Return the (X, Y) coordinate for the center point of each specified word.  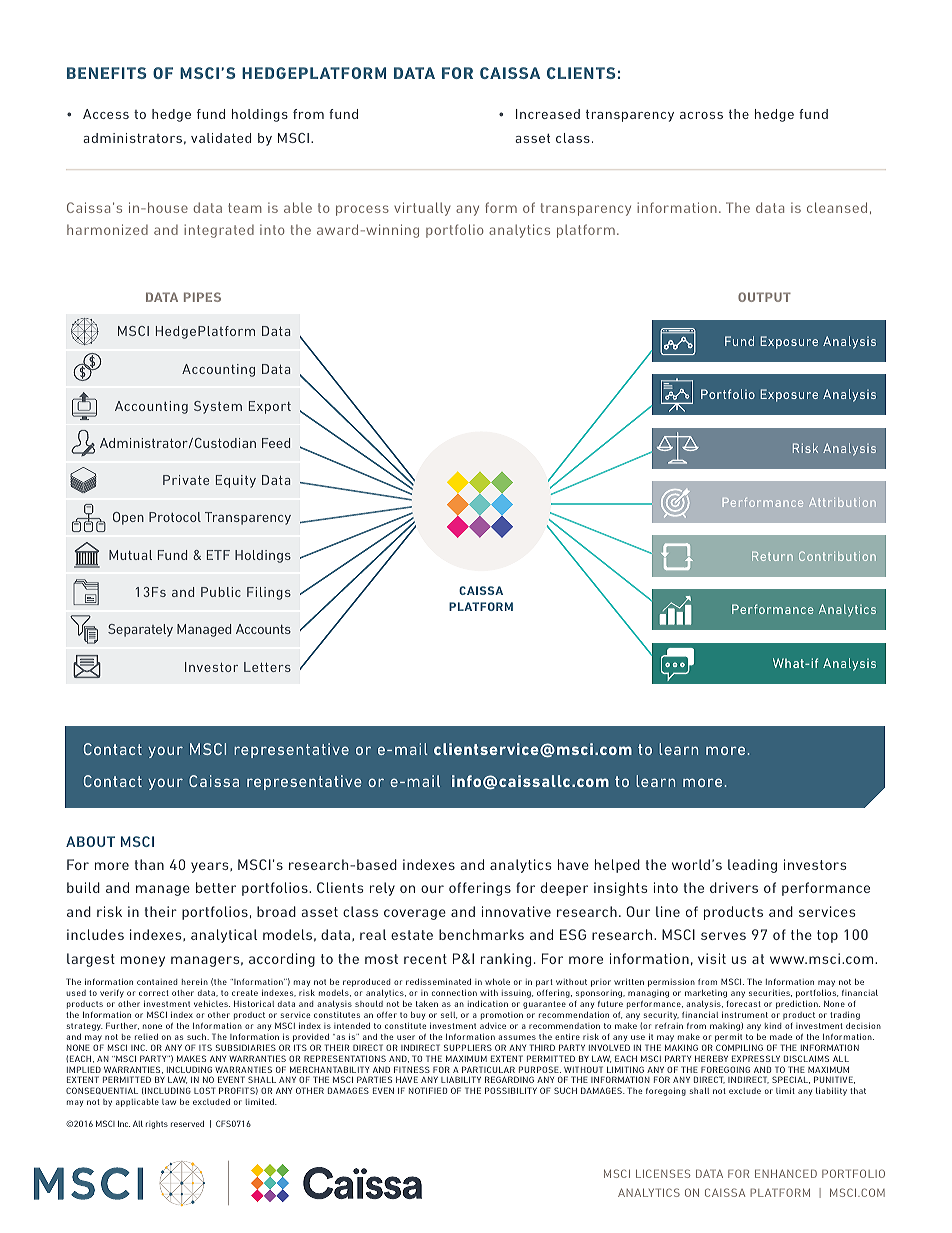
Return (772, 556)
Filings (269, 593)
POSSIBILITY (511, 1090)
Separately (140, 630)
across (701, 115)
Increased (548, 114)
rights (157, 1125)
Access (106, 114)
